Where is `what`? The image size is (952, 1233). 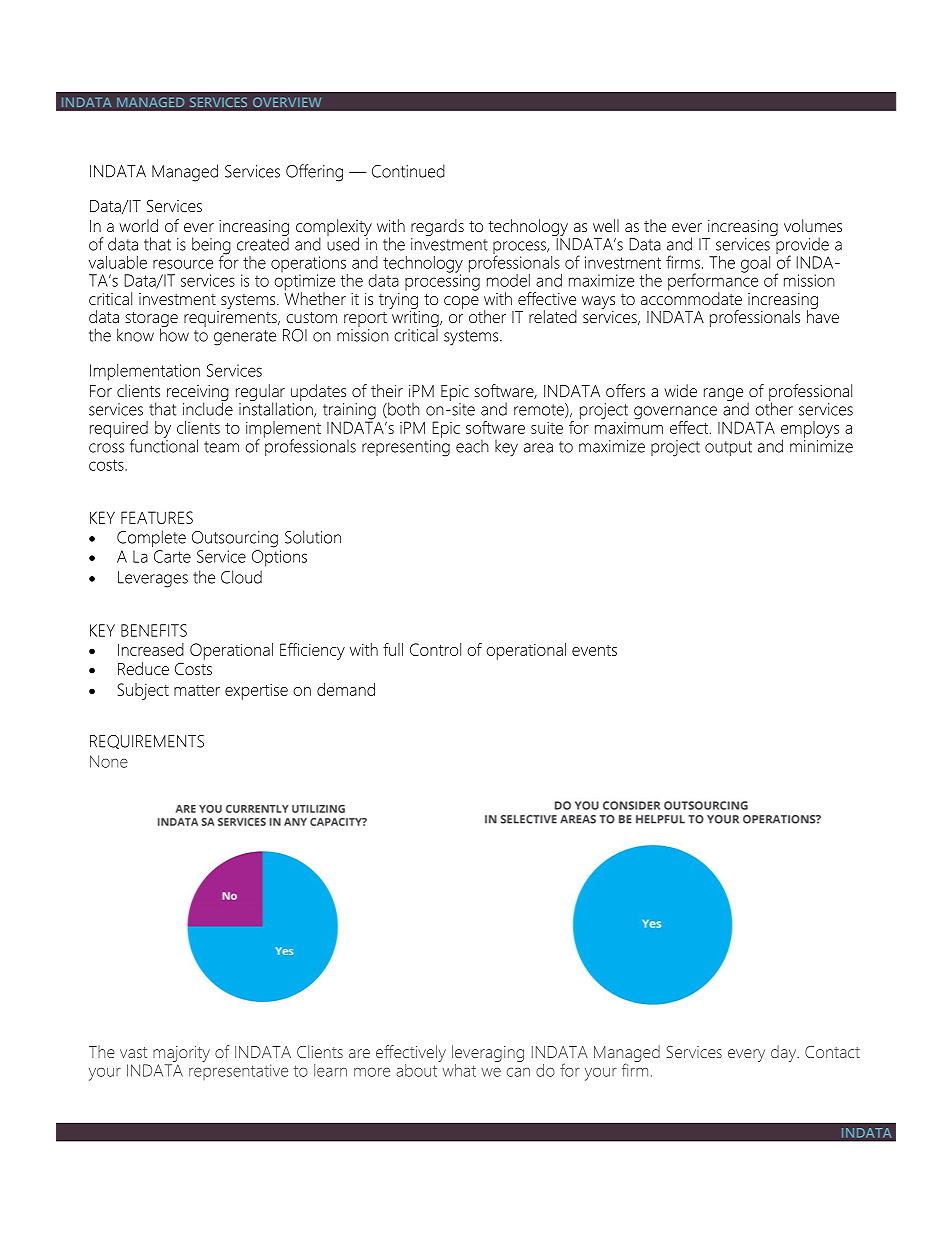
what is located at coordinates (458, 1069).
